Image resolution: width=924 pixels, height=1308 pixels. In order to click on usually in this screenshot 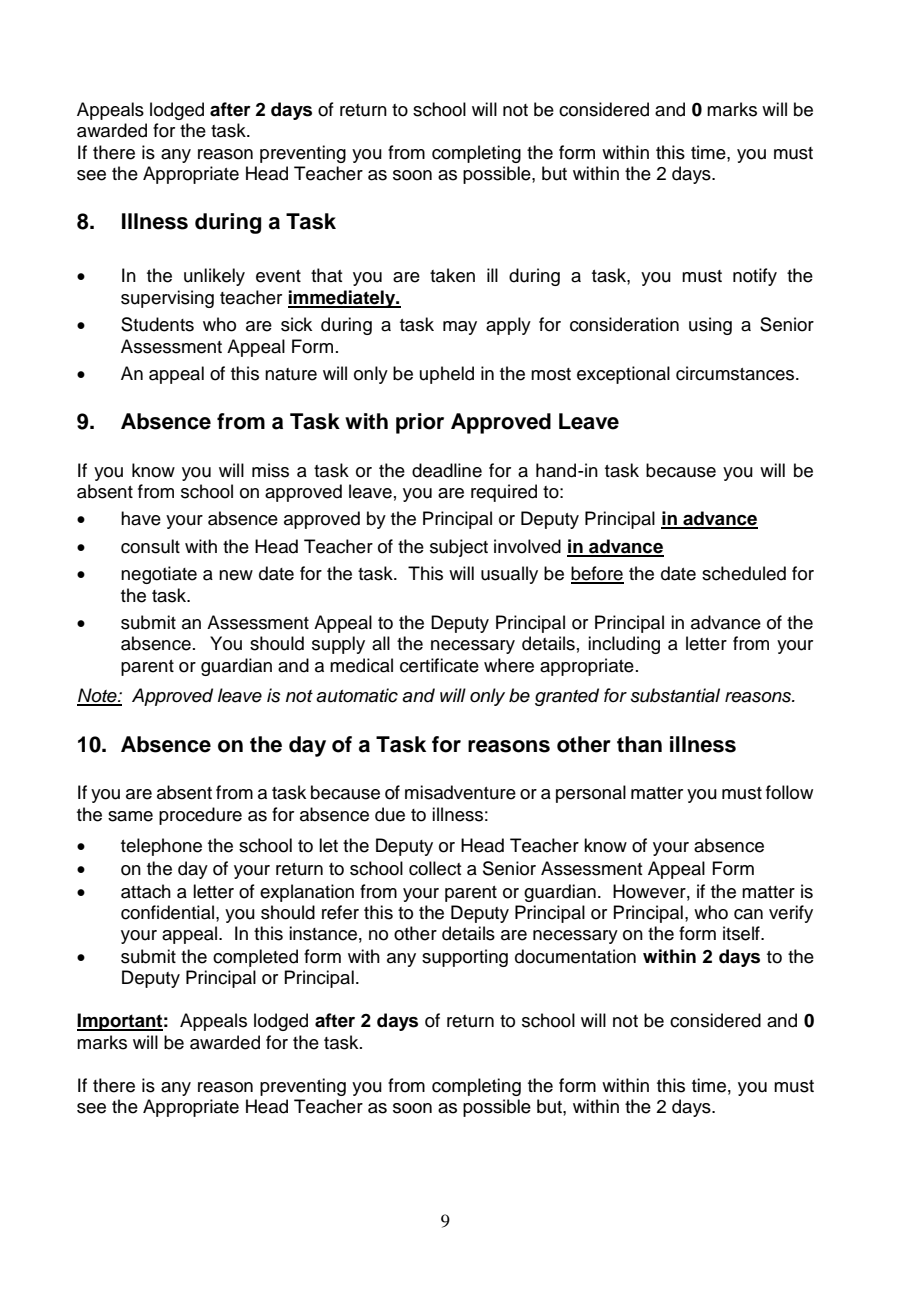, I will do `click(509, 575)`.
